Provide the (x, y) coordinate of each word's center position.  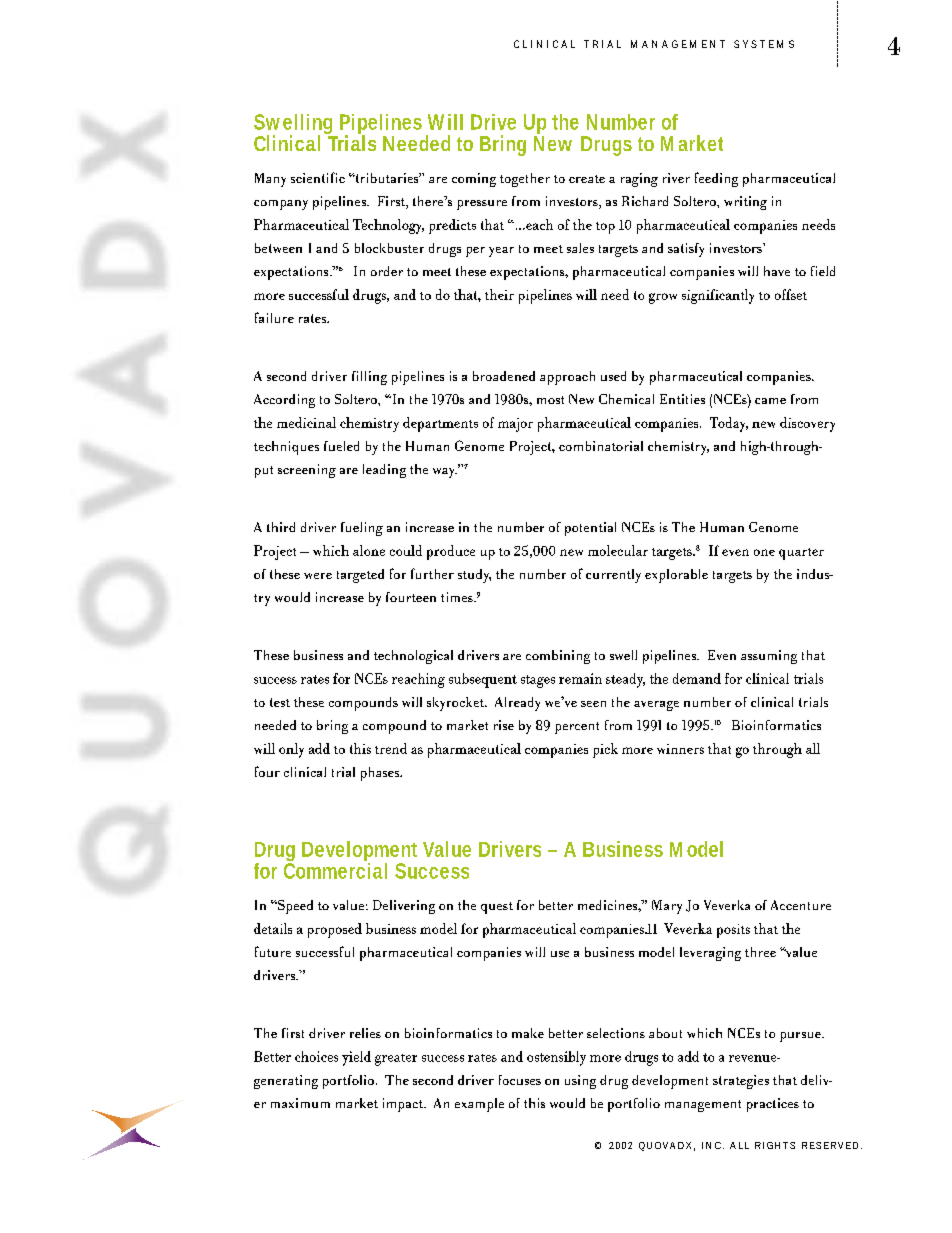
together (525, 180)
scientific (318, 177)
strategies (741, 1082)
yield (356, 1058)
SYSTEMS (764, 44)
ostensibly (556, 1058)
